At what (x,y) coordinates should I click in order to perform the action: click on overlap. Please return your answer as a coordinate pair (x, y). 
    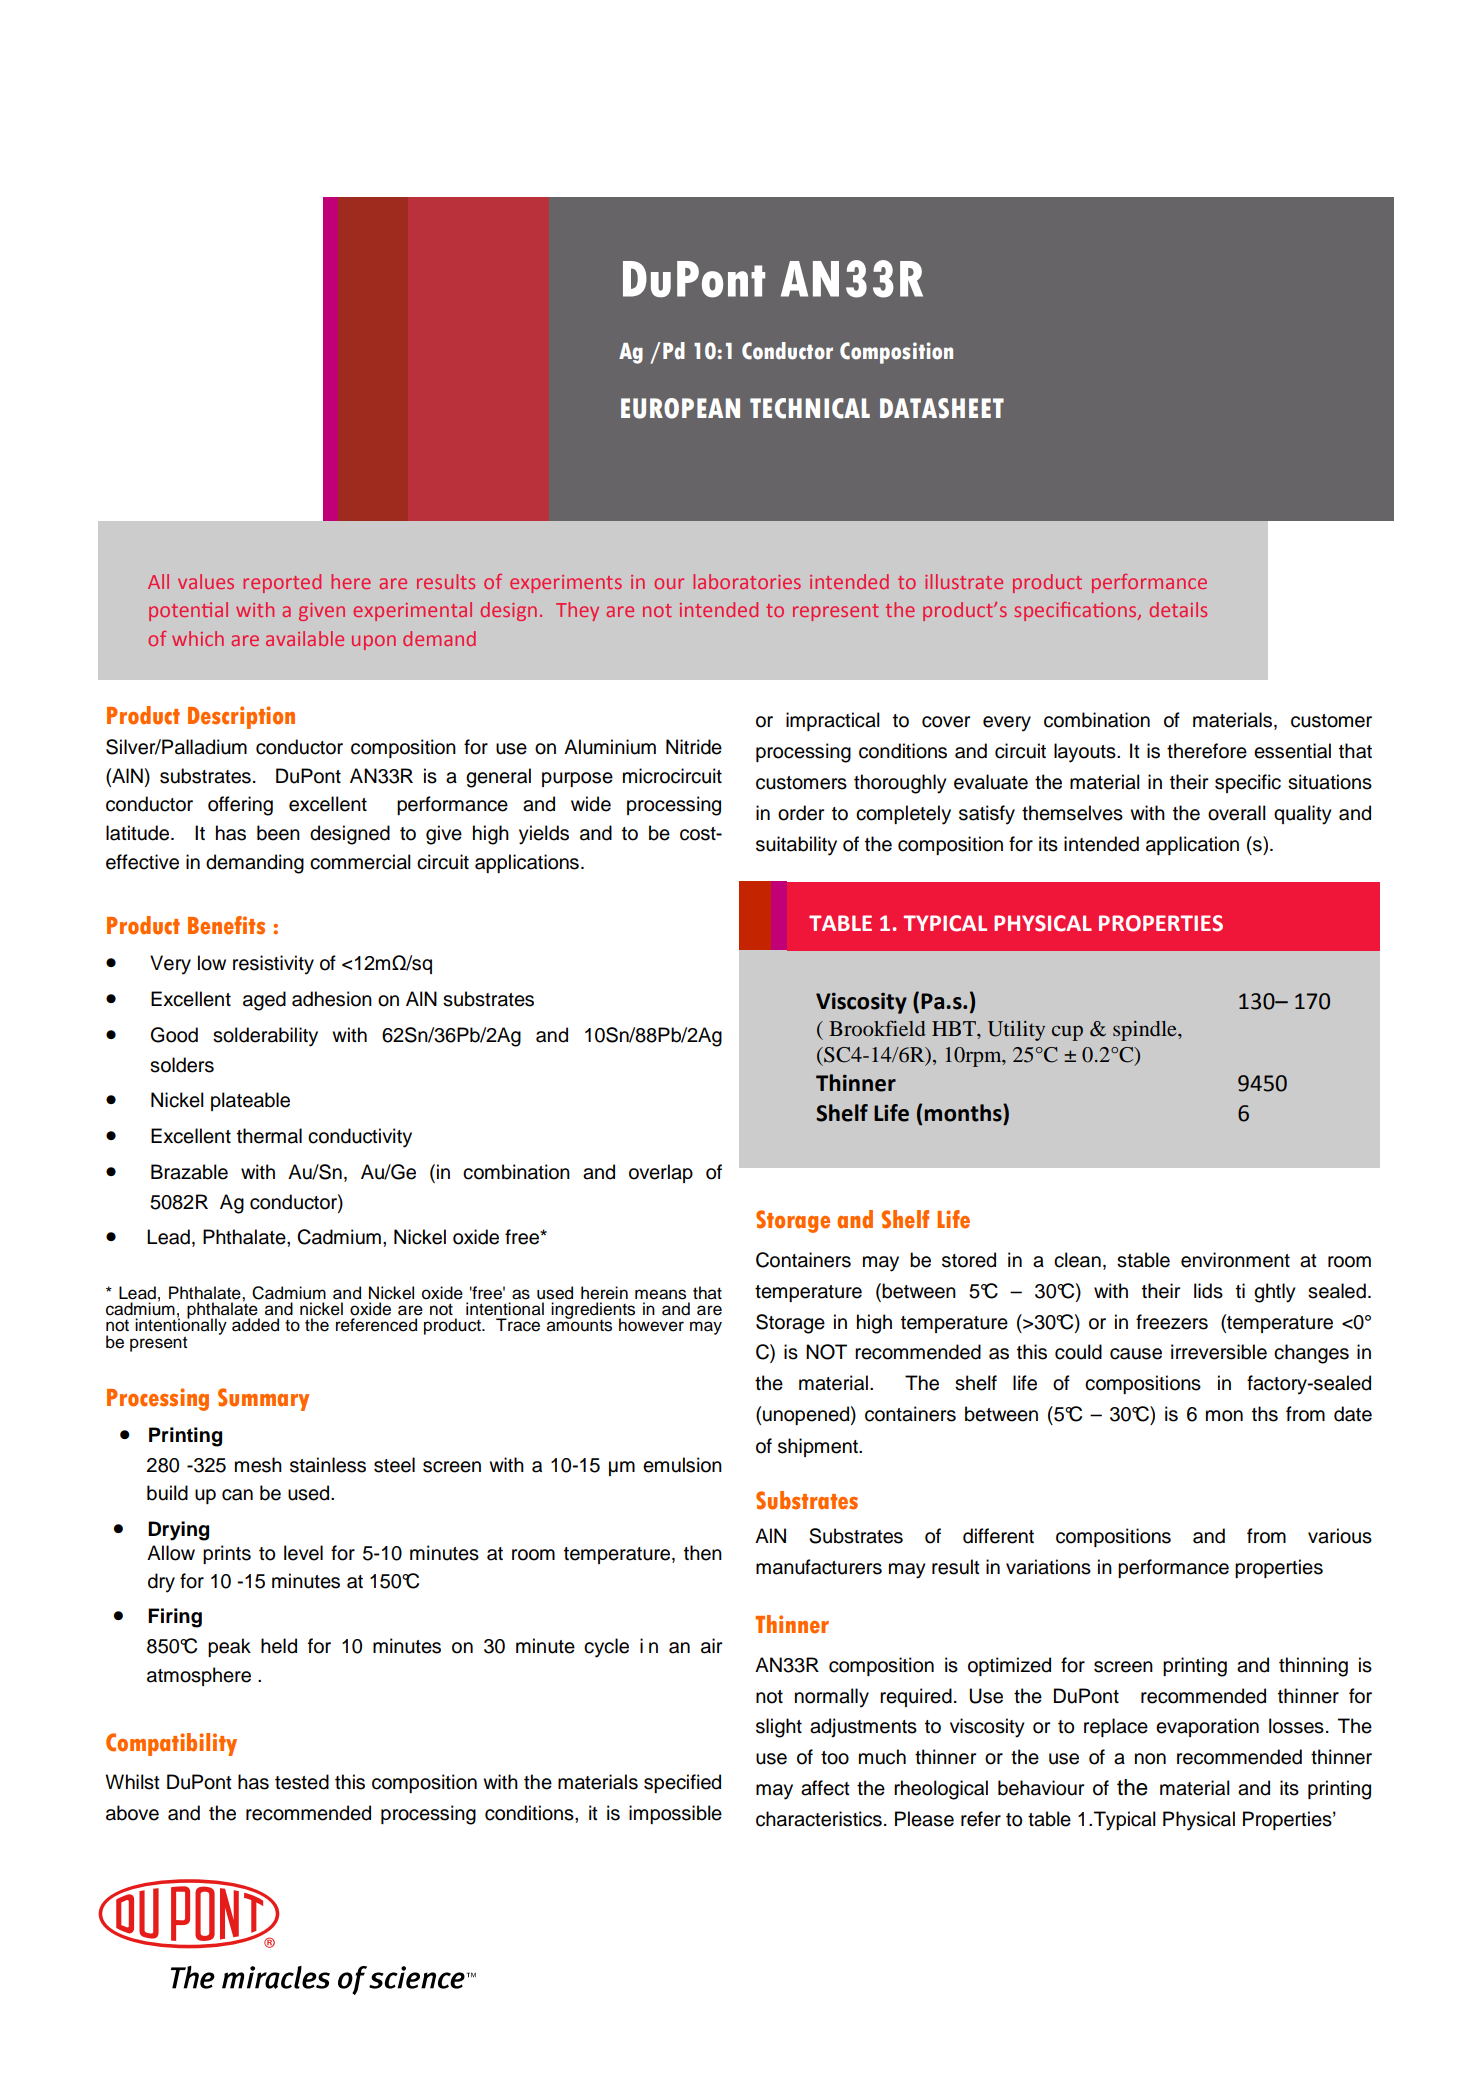
    Looking at the image, I should click on (661, 1173).
